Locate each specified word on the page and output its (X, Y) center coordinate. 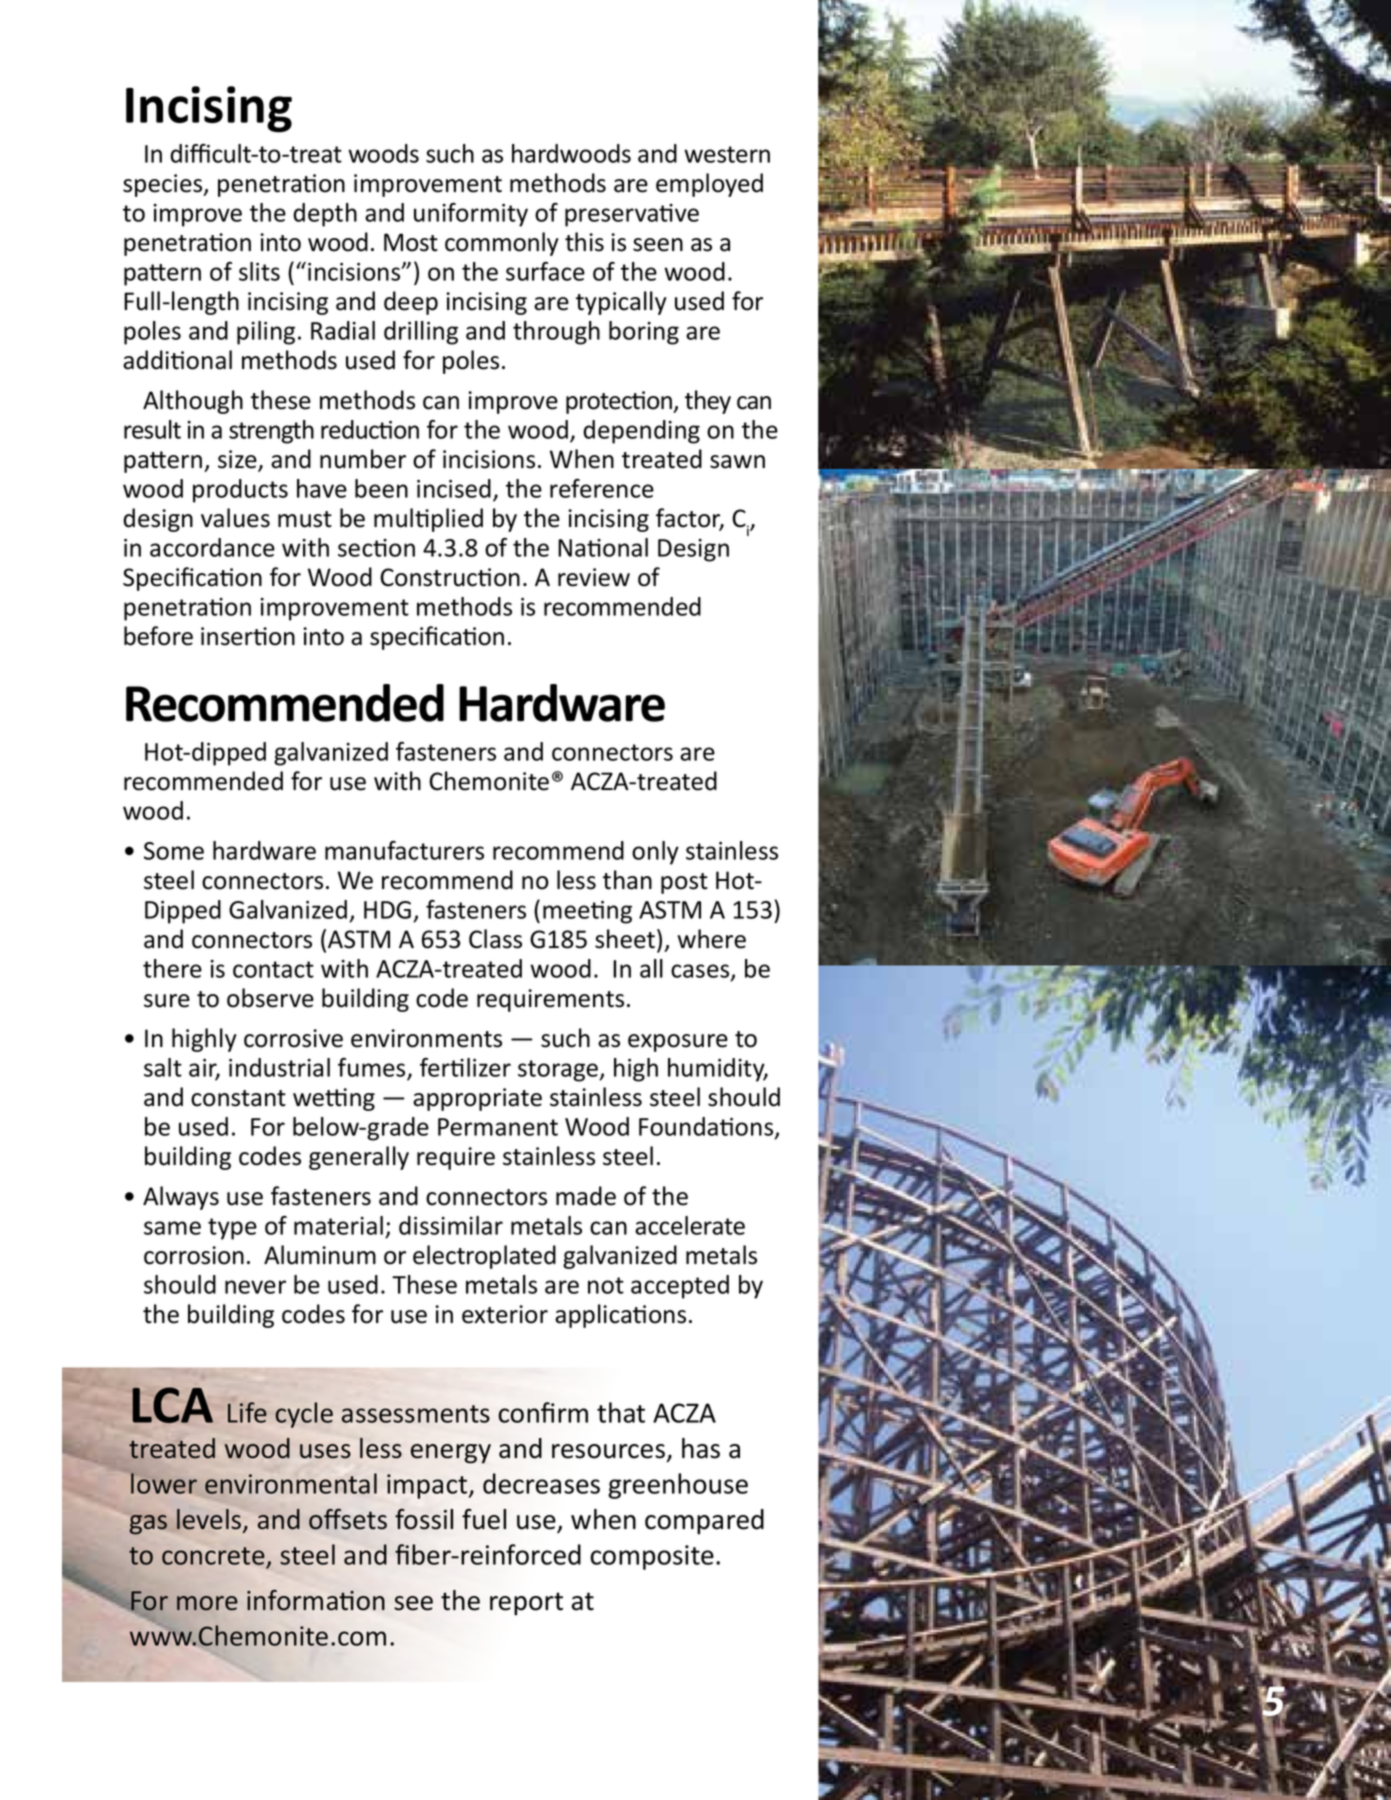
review (594, 577)
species (164, 185)
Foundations (707, 1127)
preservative (632, 215)
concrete (213, 1556)
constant (238, 1098)
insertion (248, 636)
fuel (484, 1519)
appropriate (477, 1099)
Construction (450, 577)
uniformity (471, 215)
